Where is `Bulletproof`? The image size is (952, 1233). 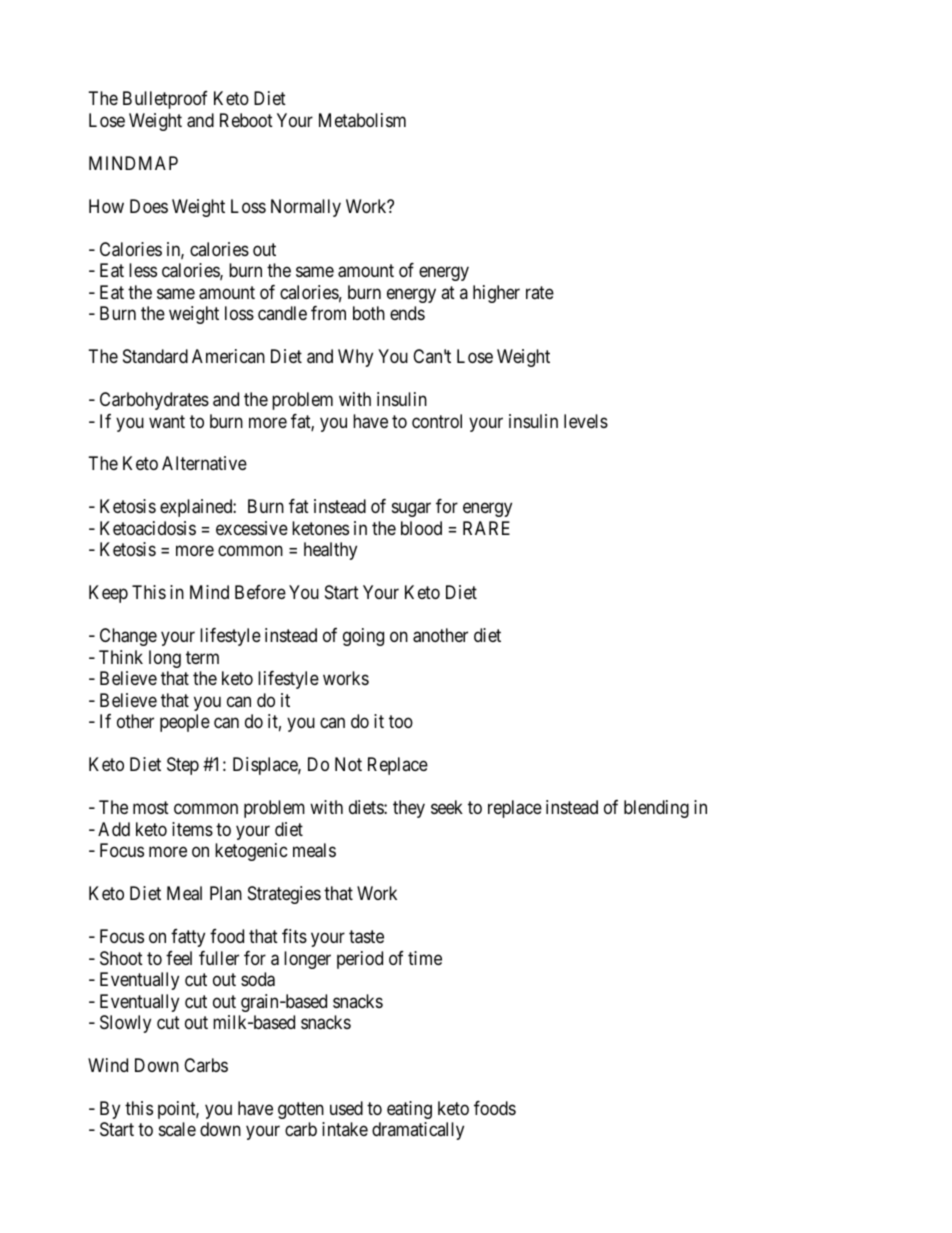
Bulletproof is located at coordinates (165, 100).
